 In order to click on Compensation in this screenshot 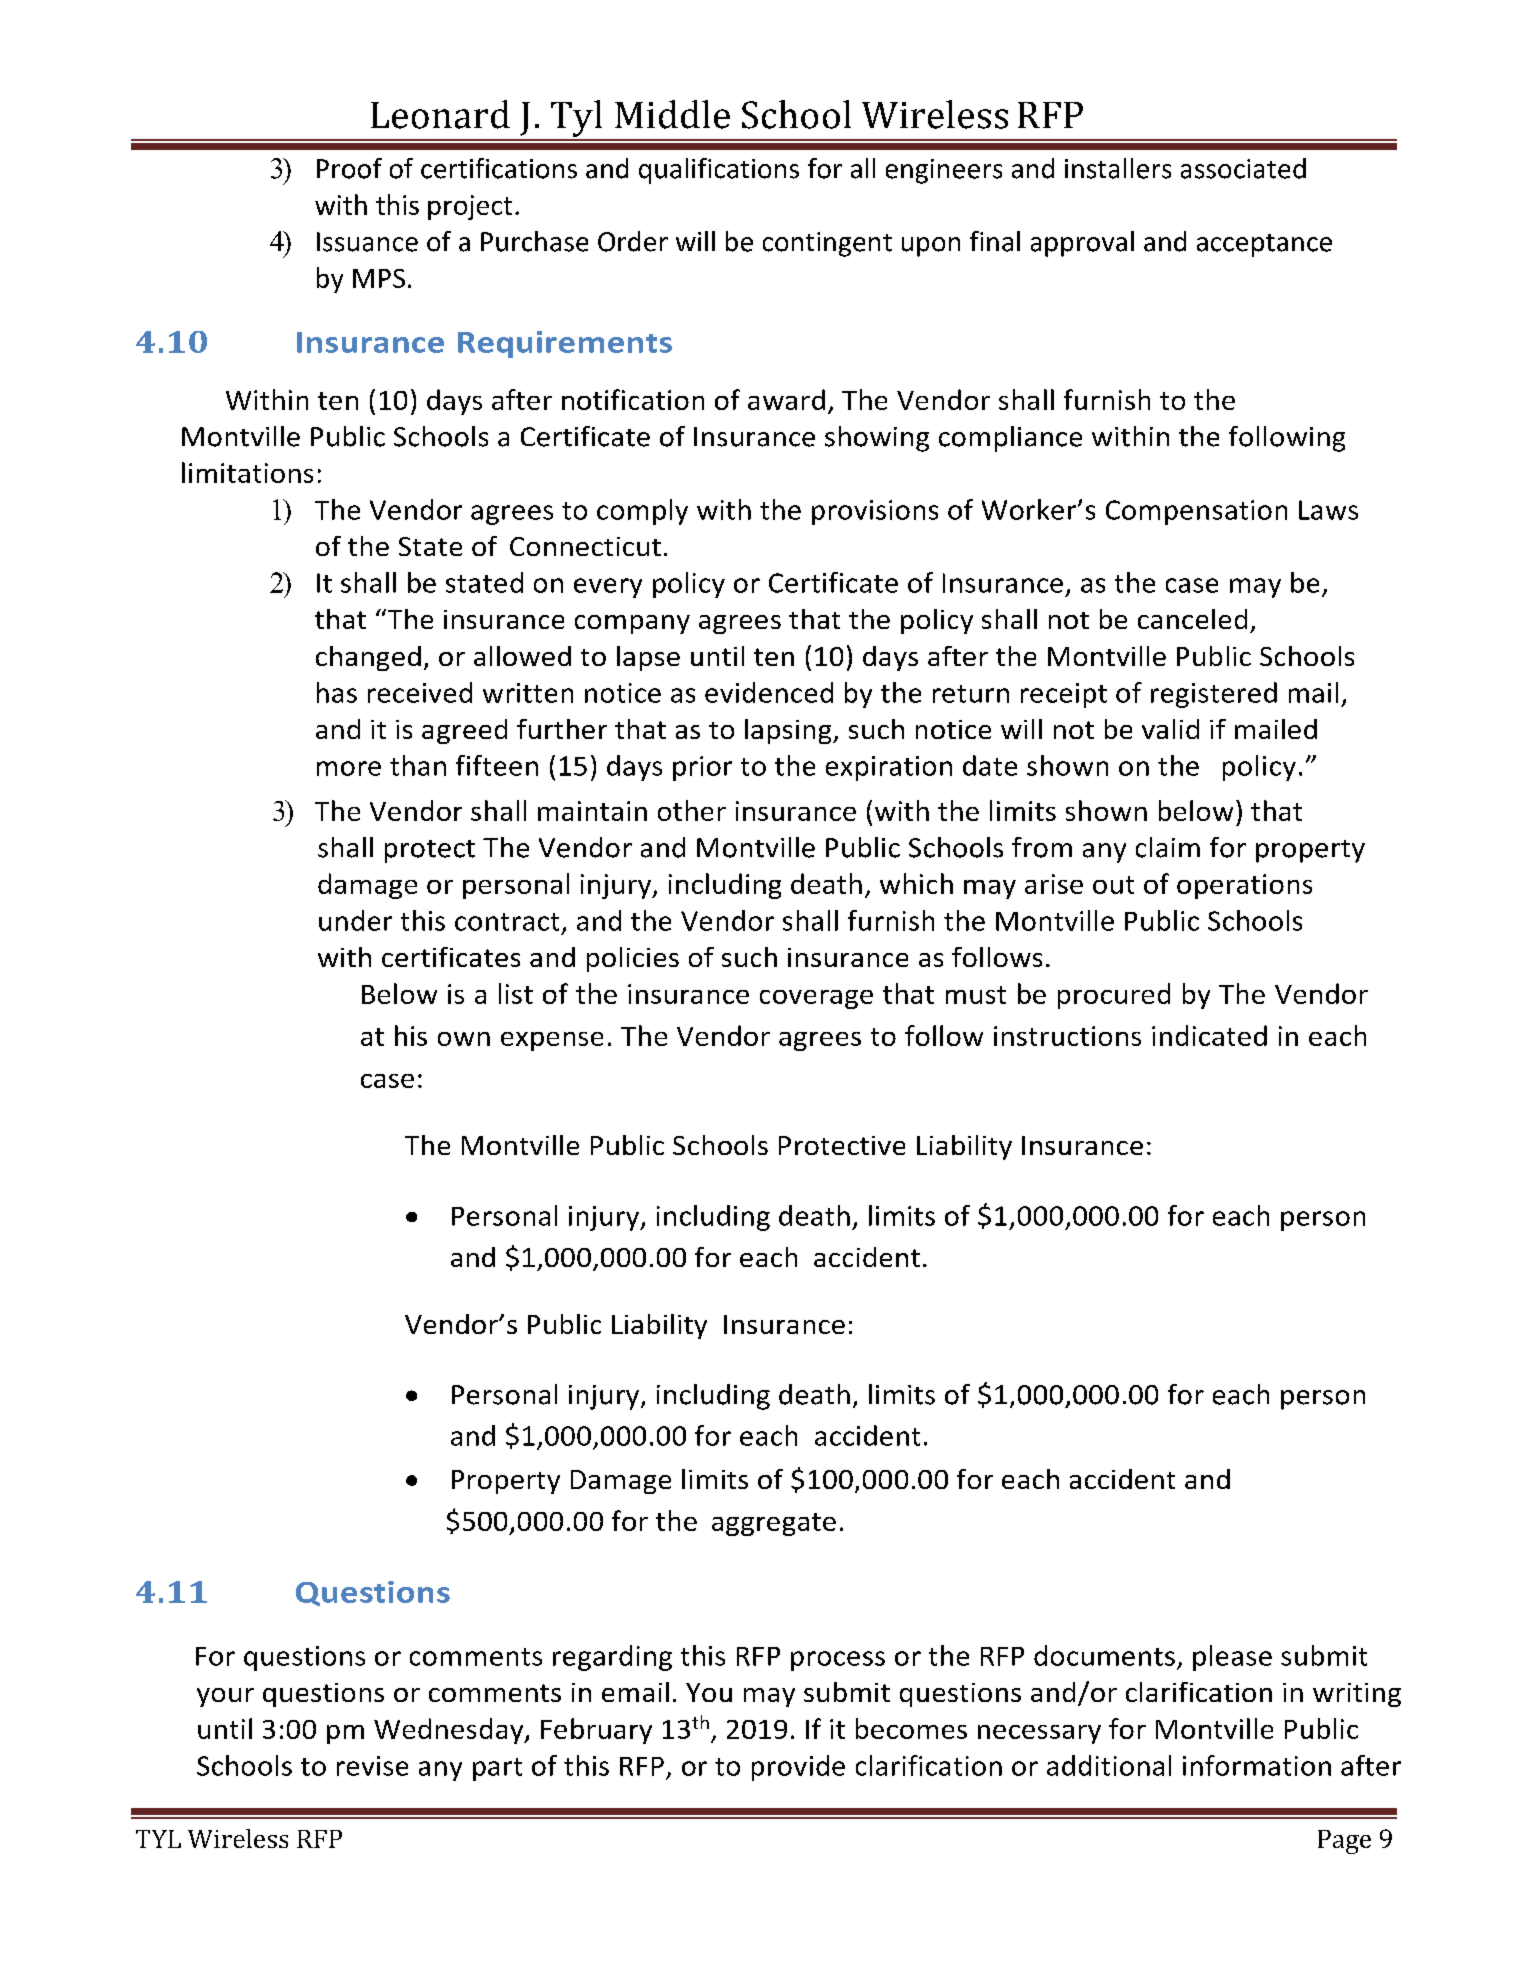, I will do `click(1196, 512)`.
